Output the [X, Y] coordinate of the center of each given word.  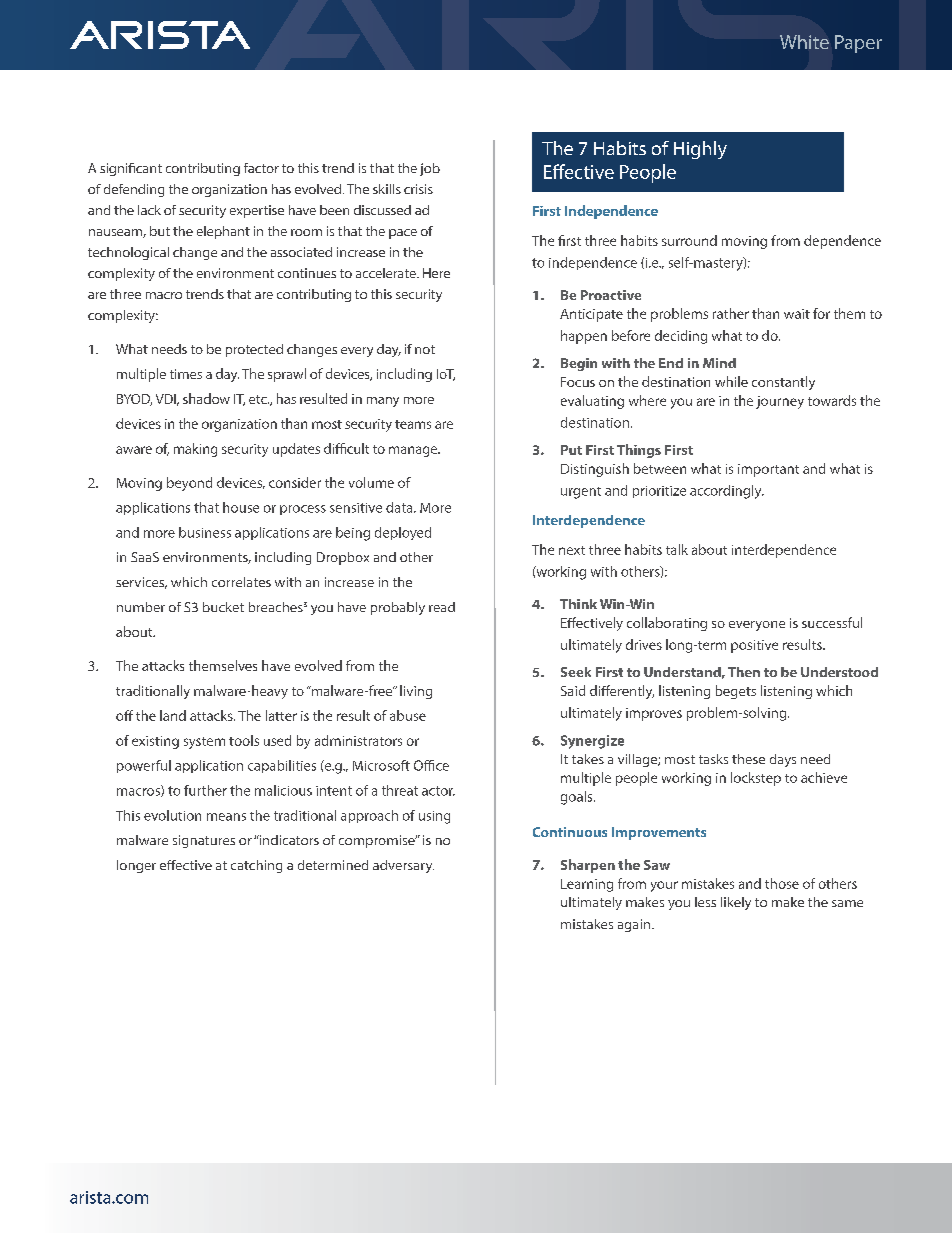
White [804, 42]
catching [256, 866]
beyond [189, 484]
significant [131, 169]
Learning [587, 885]
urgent [581, 493]
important [768, 470]
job [430, 169]
